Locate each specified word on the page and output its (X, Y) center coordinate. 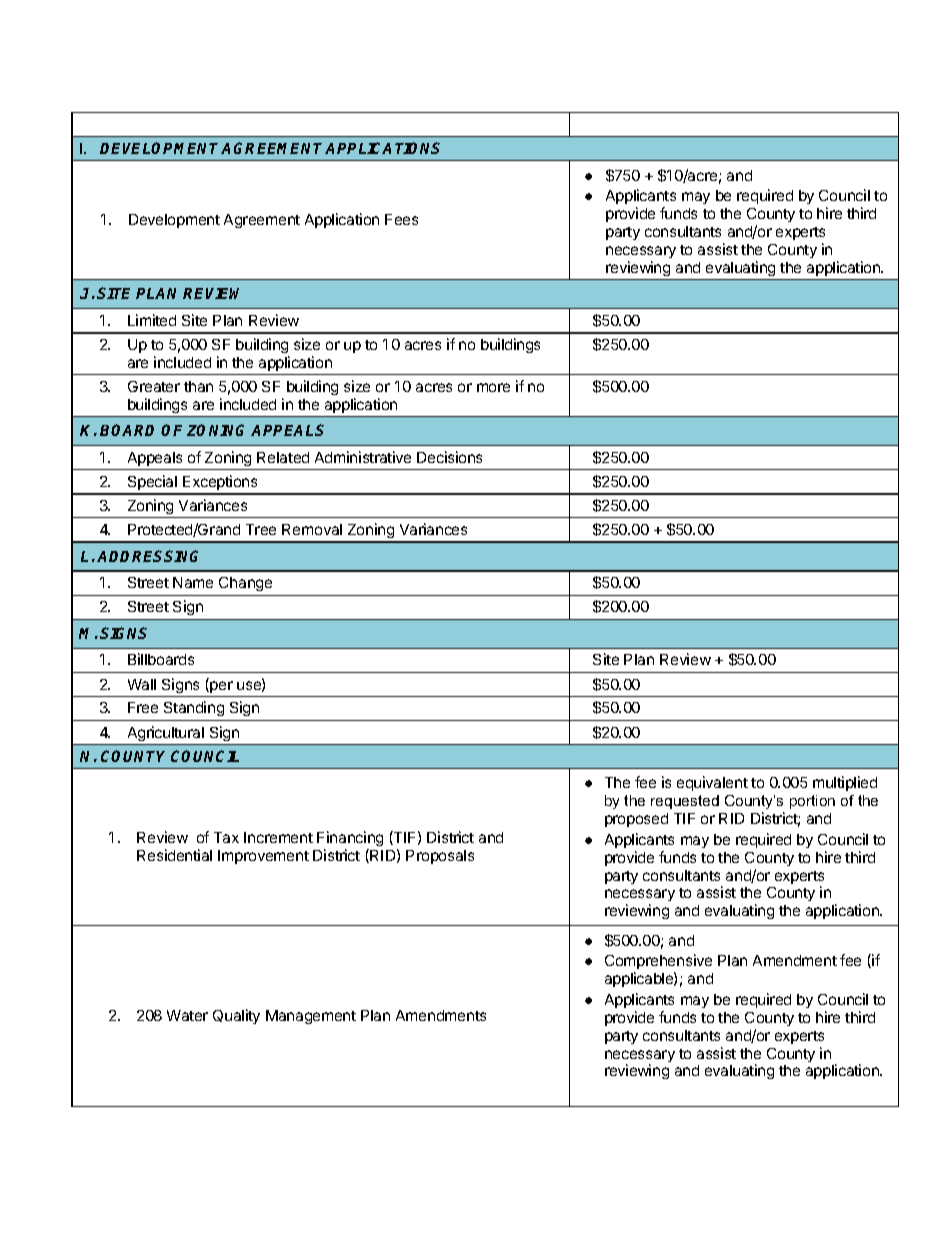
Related (283, 457)
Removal (312, 529)
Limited (152, 320)
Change (245, 584)
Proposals (440, 857)
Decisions (449, 457)
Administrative (363, 457)
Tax (226, 837)
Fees (401, 219)
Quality (236, 1016)
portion (812, 802)
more (493, 387)
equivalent (712, 783)
